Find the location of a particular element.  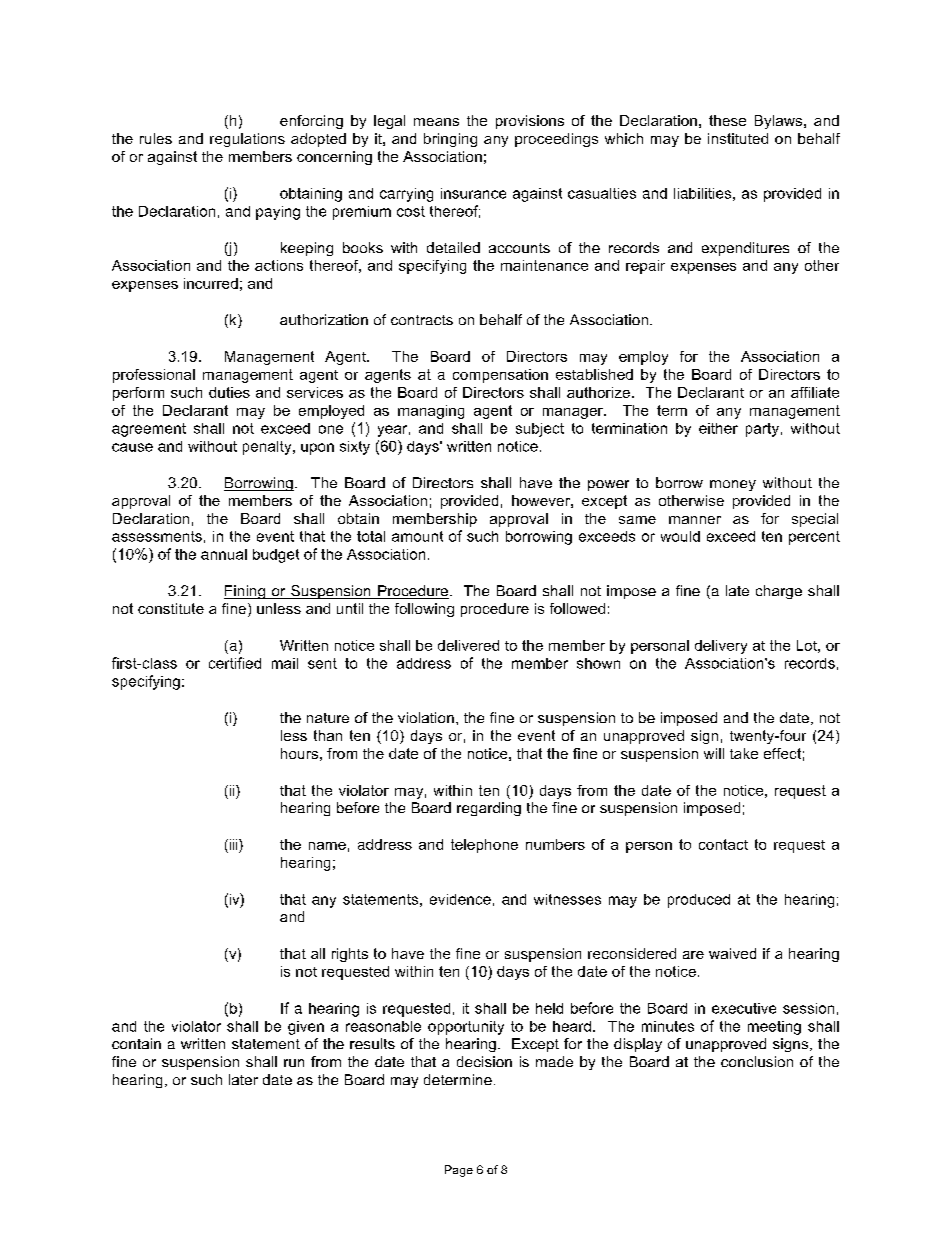

produced is located at coordinates (699, 901).
